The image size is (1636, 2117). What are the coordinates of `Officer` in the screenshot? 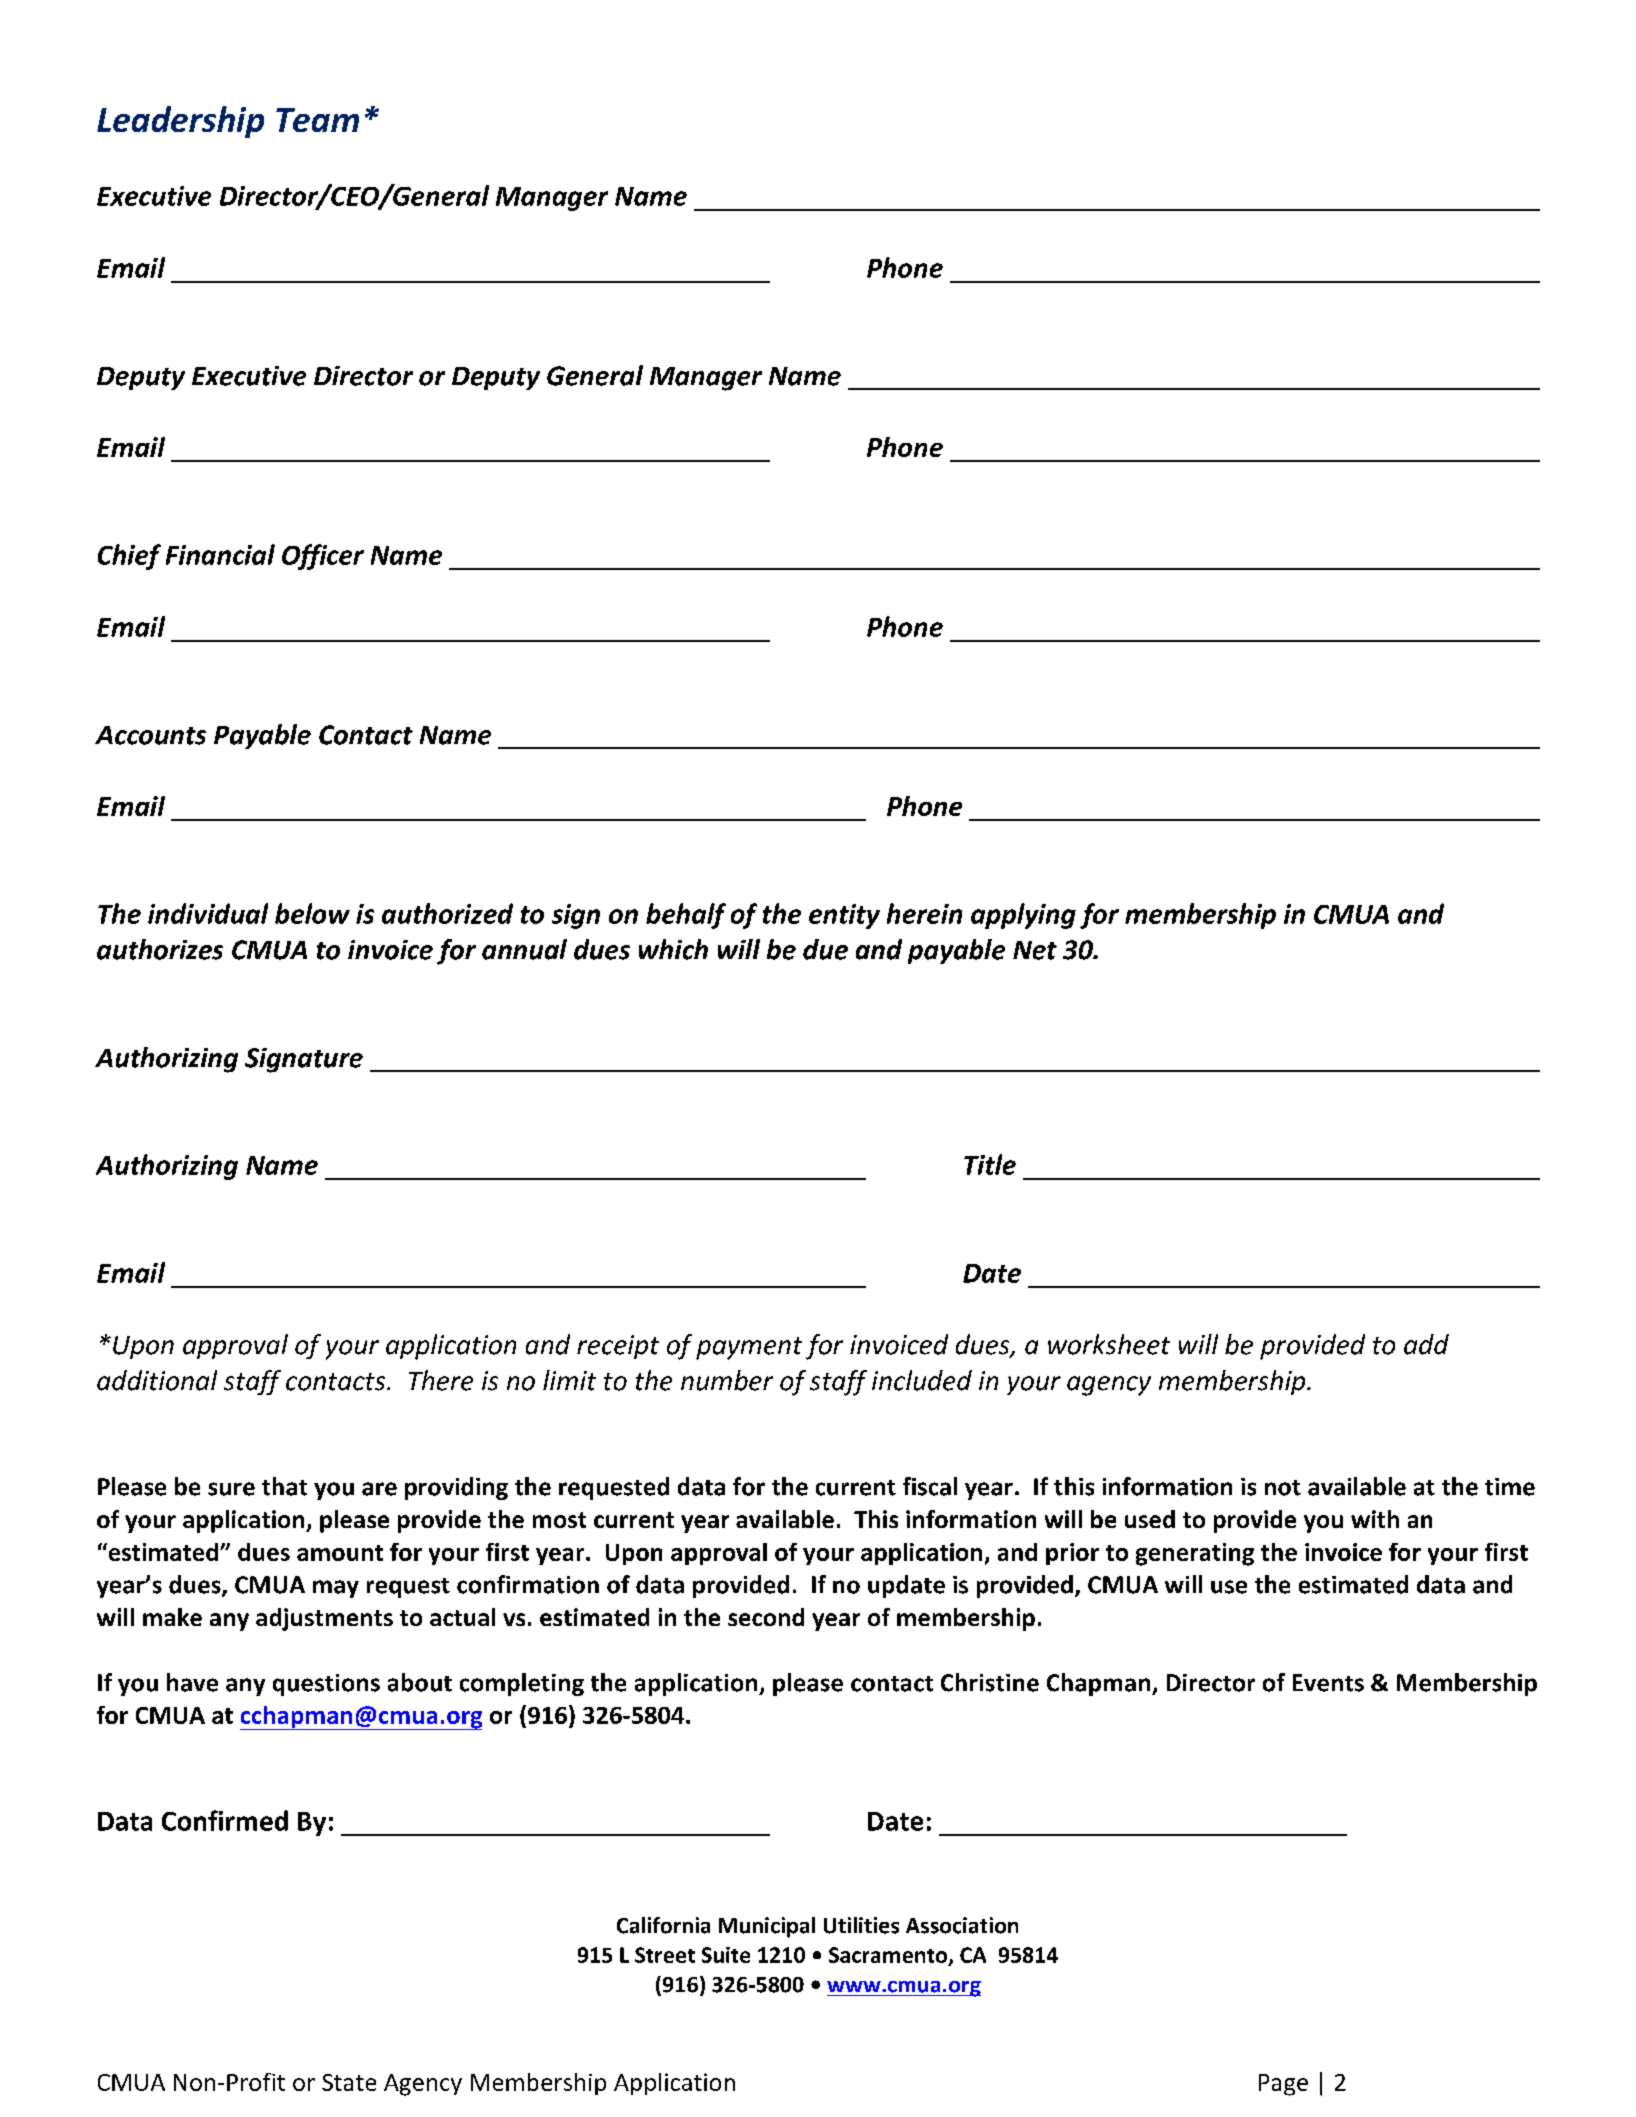 It's located at (323, 557).
